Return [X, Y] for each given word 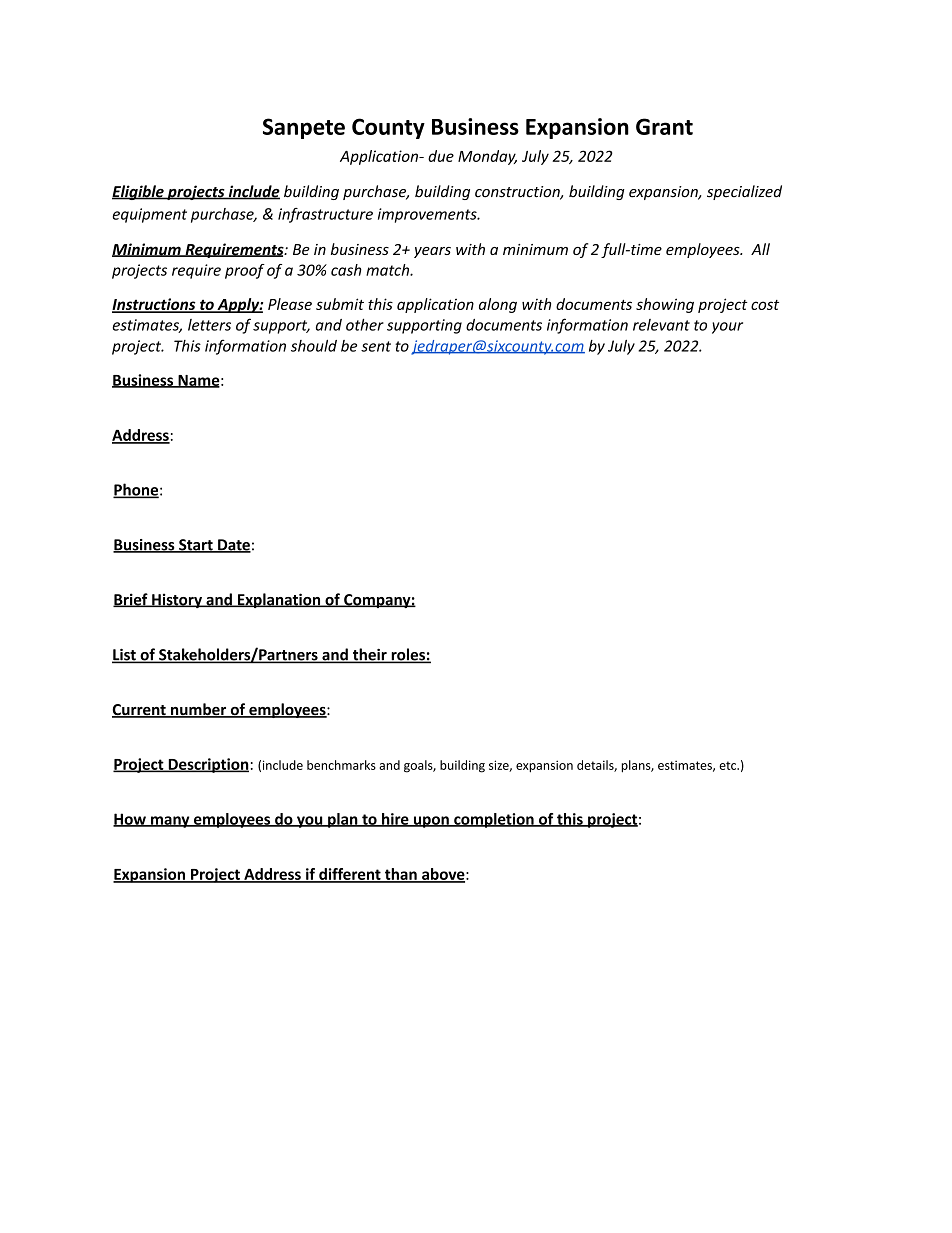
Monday [487, 157]
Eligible [139, 192]
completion [494, 820]
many [170, 822]
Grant [664, 126]
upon [431, 822]
